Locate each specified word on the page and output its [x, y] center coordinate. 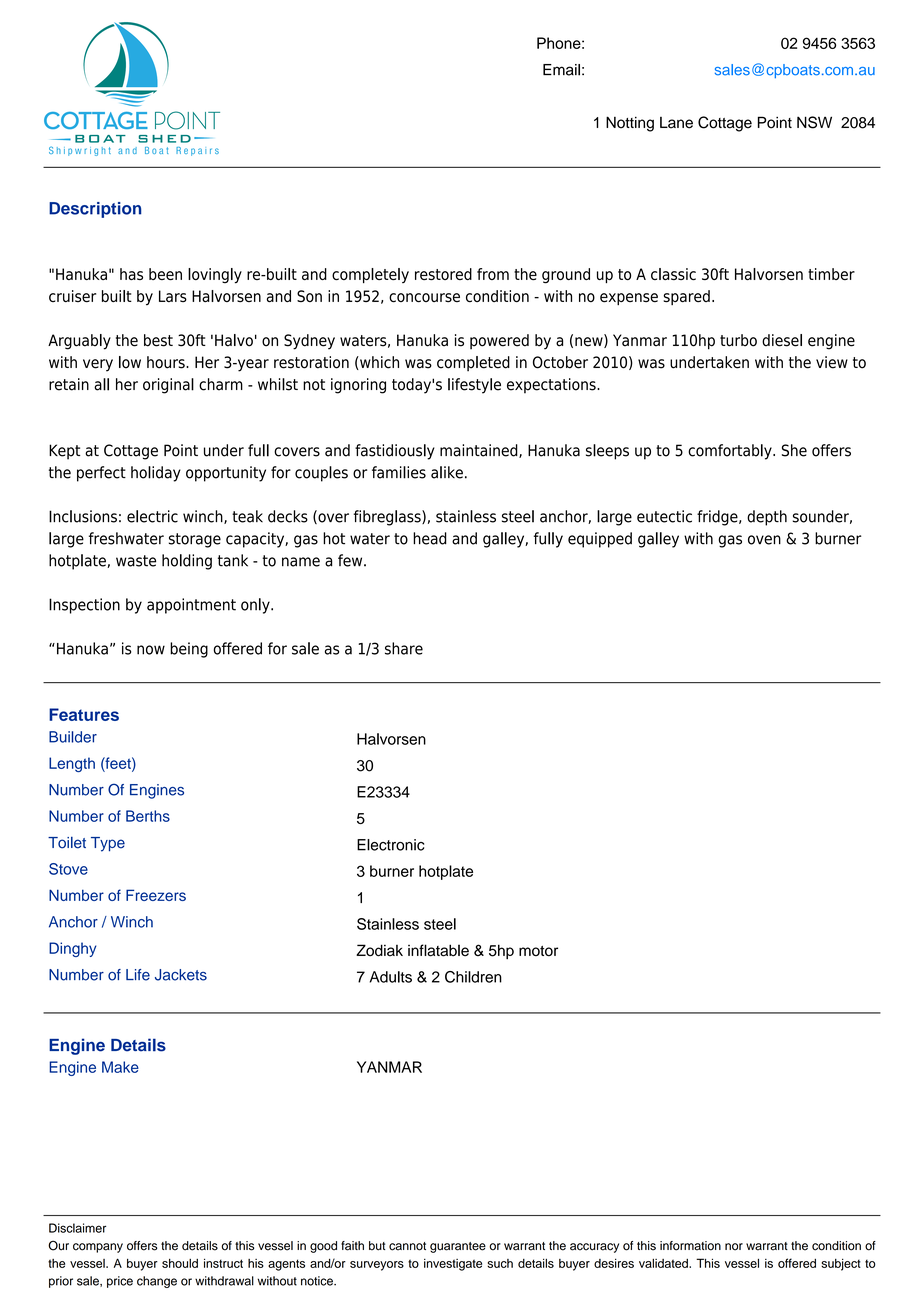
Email [561, 70]
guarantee [458, 1247]
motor [538, 951]
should [180, 1263]
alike [447, 472]
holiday [156, 474]
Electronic [390, 845]
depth [767, 518]
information [690, 1246]
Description [95, 210]
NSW [814, 122]
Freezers [156, 895]
